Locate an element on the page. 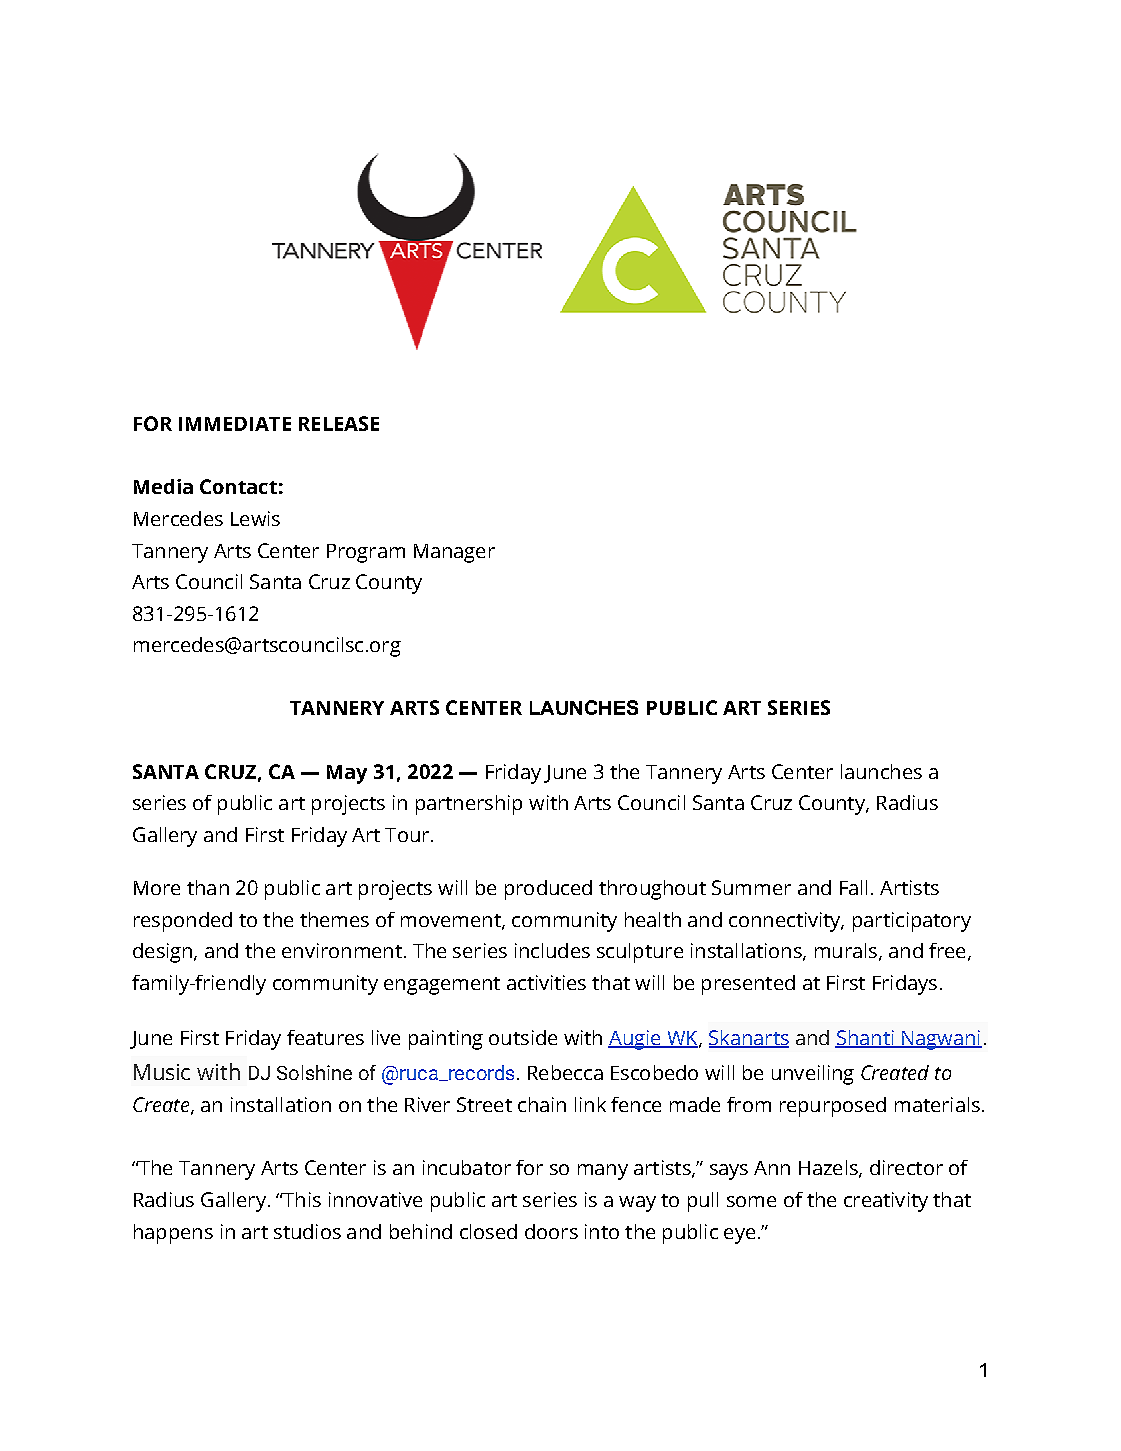 The height and width of the document is (1451, 1121). partnership is located at coordinates (469, 805).
